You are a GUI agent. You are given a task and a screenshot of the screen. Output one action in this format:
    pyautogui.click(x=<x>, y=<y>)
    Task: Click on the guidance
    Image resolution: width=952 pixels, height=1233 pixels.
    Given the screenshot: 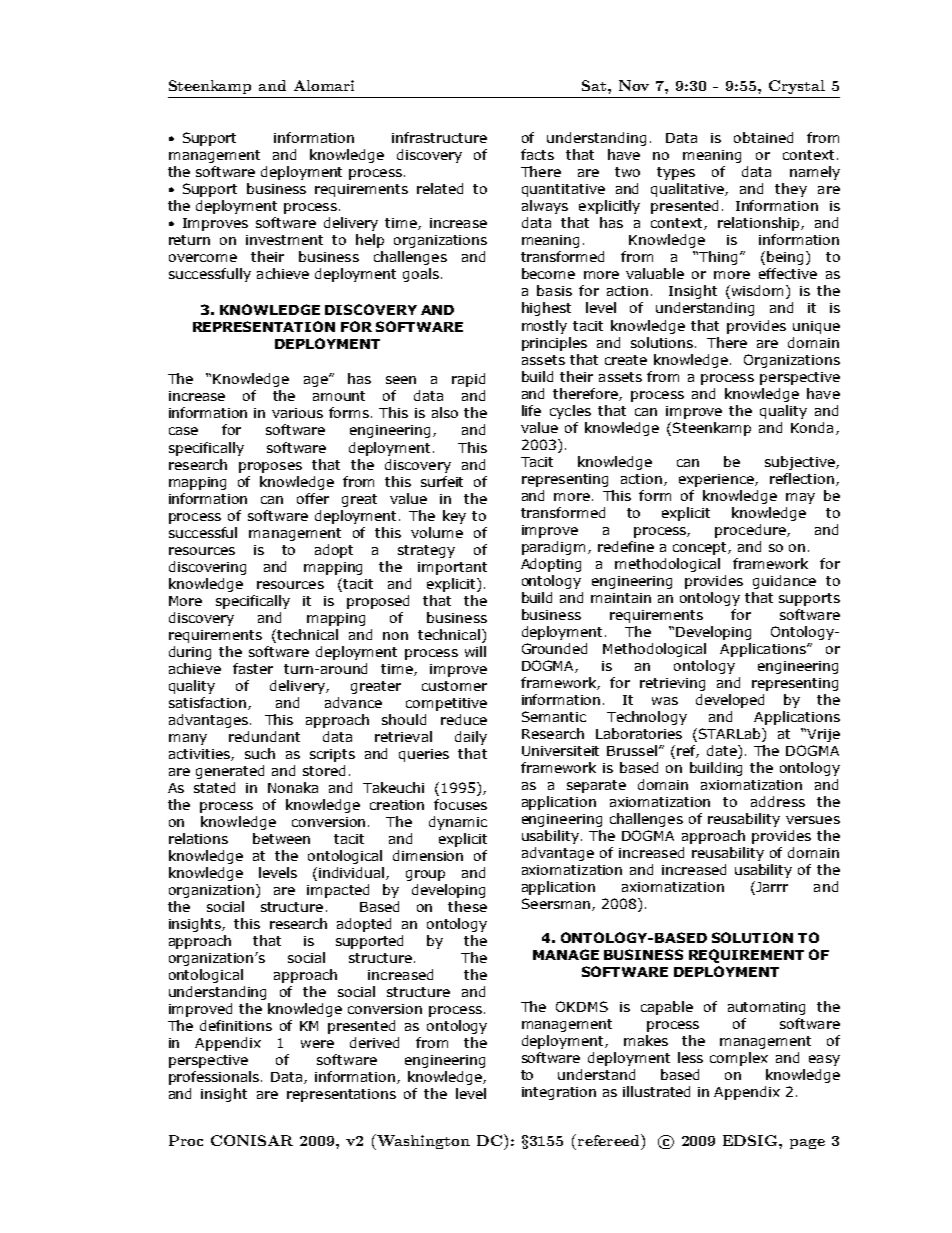 What is the action you would take?
    pyautogui.click(x=784, y=582)
